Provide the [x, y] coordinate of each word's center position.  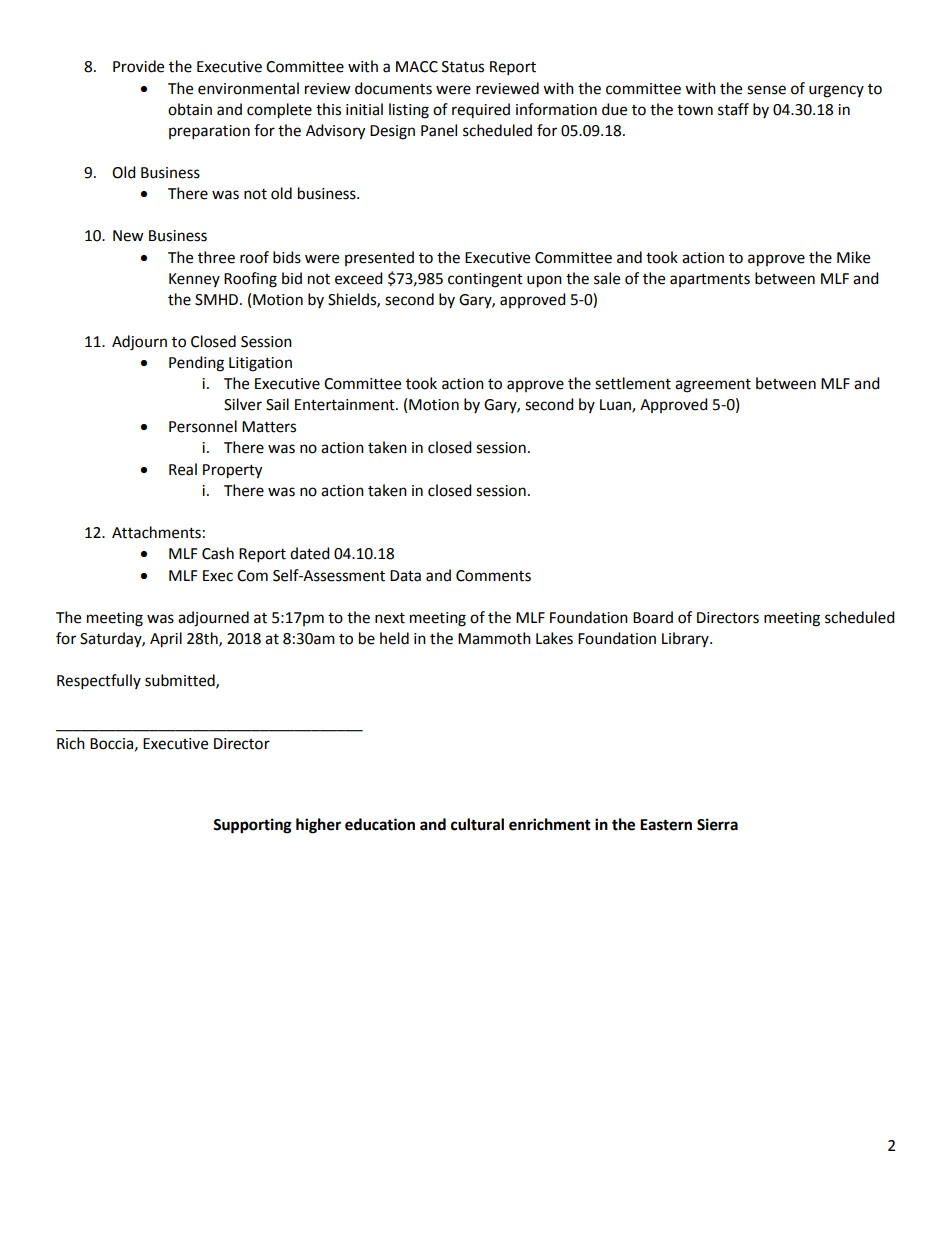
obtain [190, 109]
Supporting [252, 826]
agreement [713, 386]
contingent [485, 280]
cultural [477, 824]
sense [766, 90]
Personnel [203, 426]
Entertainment [346, 405]
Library [686, 639]
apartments [710, 280]
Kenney [194, 280]
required [481, 110]
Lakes [554, 638]
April [166, 640]
